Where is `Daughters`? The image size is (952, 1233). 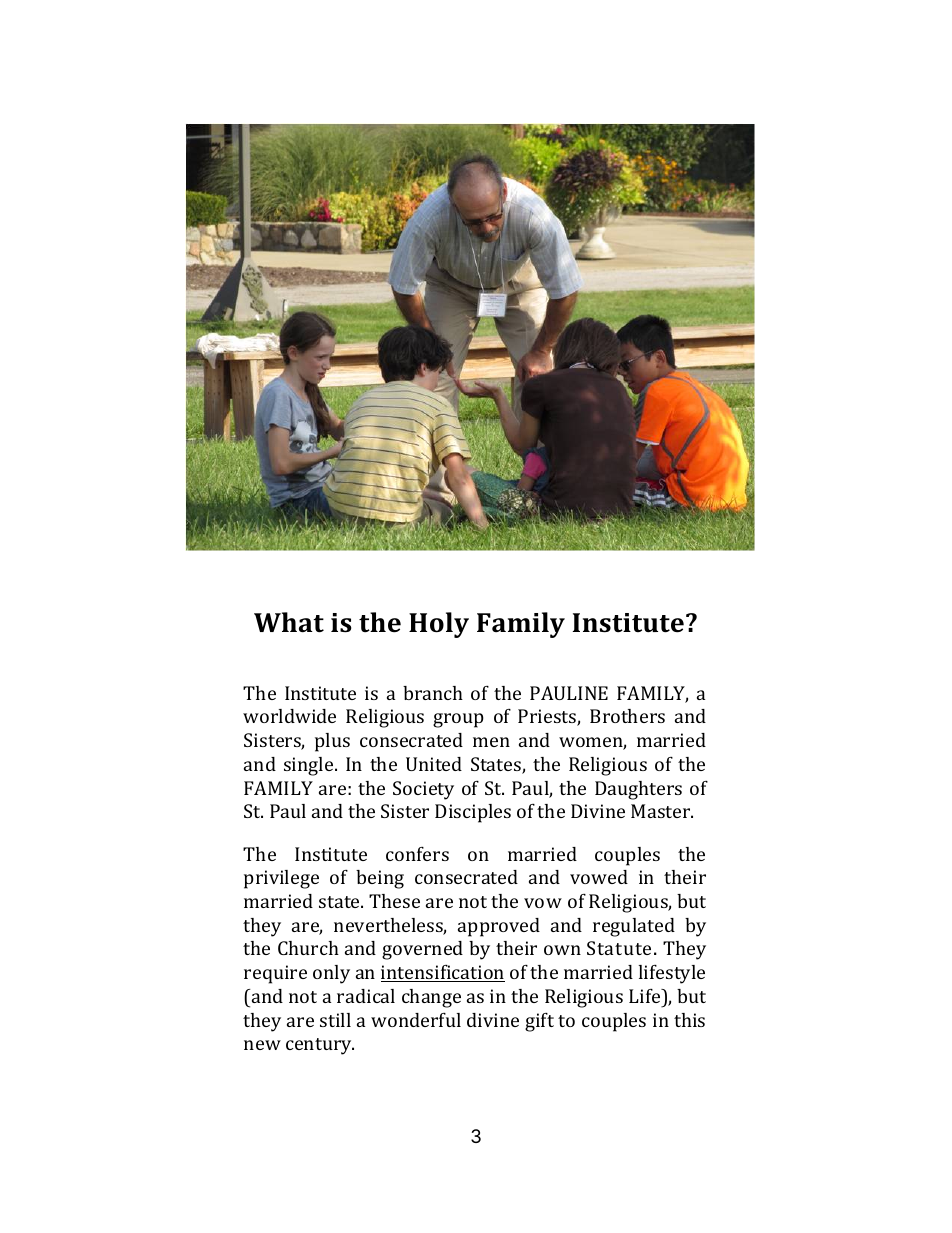
Daughters is located at coordinates (638, 790).
